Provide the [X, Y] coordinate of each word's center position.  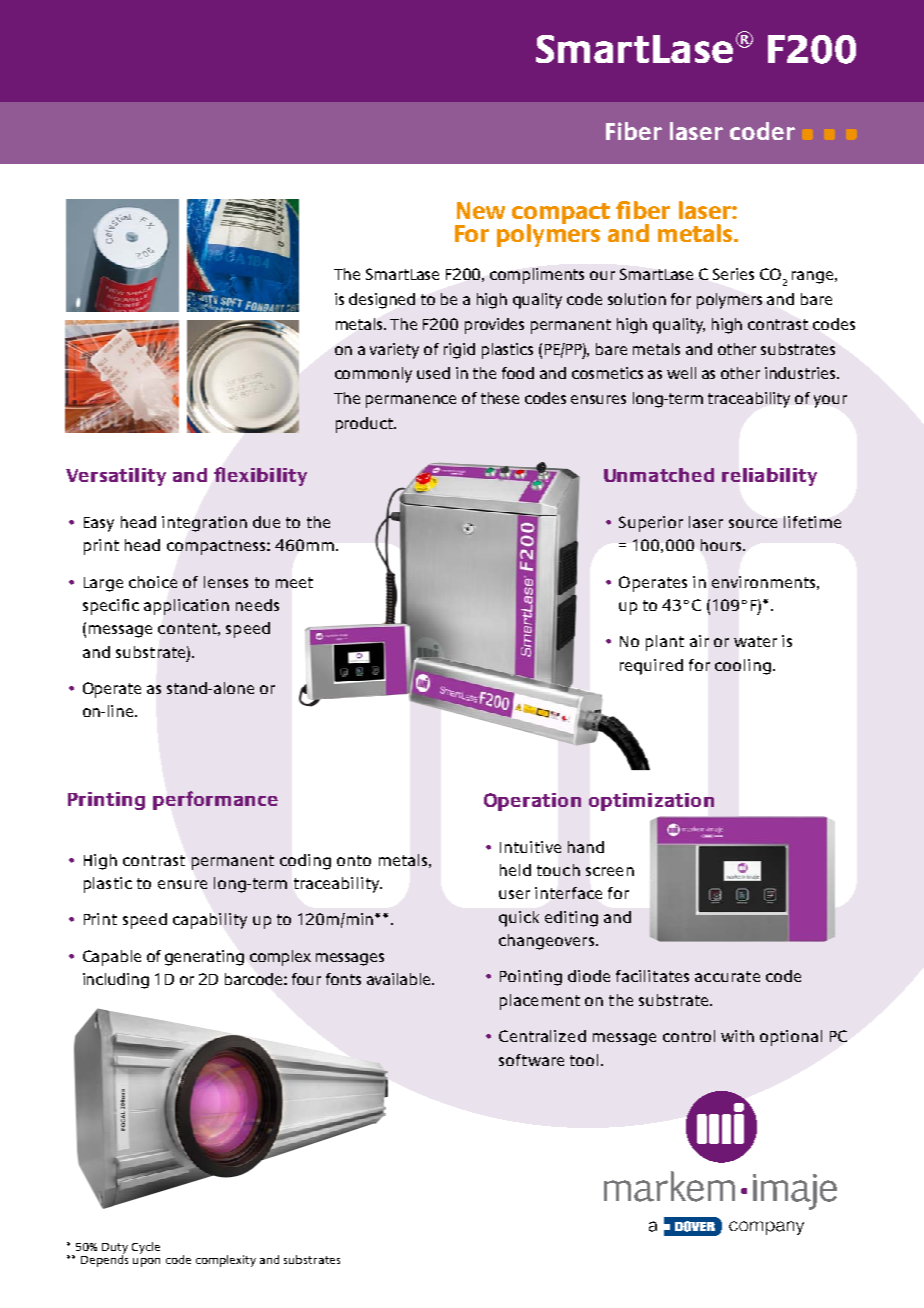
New [481, 210]
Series [733, 274]
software [531, 1060]
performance [215, 800]
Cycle [146, 1248]
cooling [743, 667]
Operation [532, 802]
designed [382, 301]
